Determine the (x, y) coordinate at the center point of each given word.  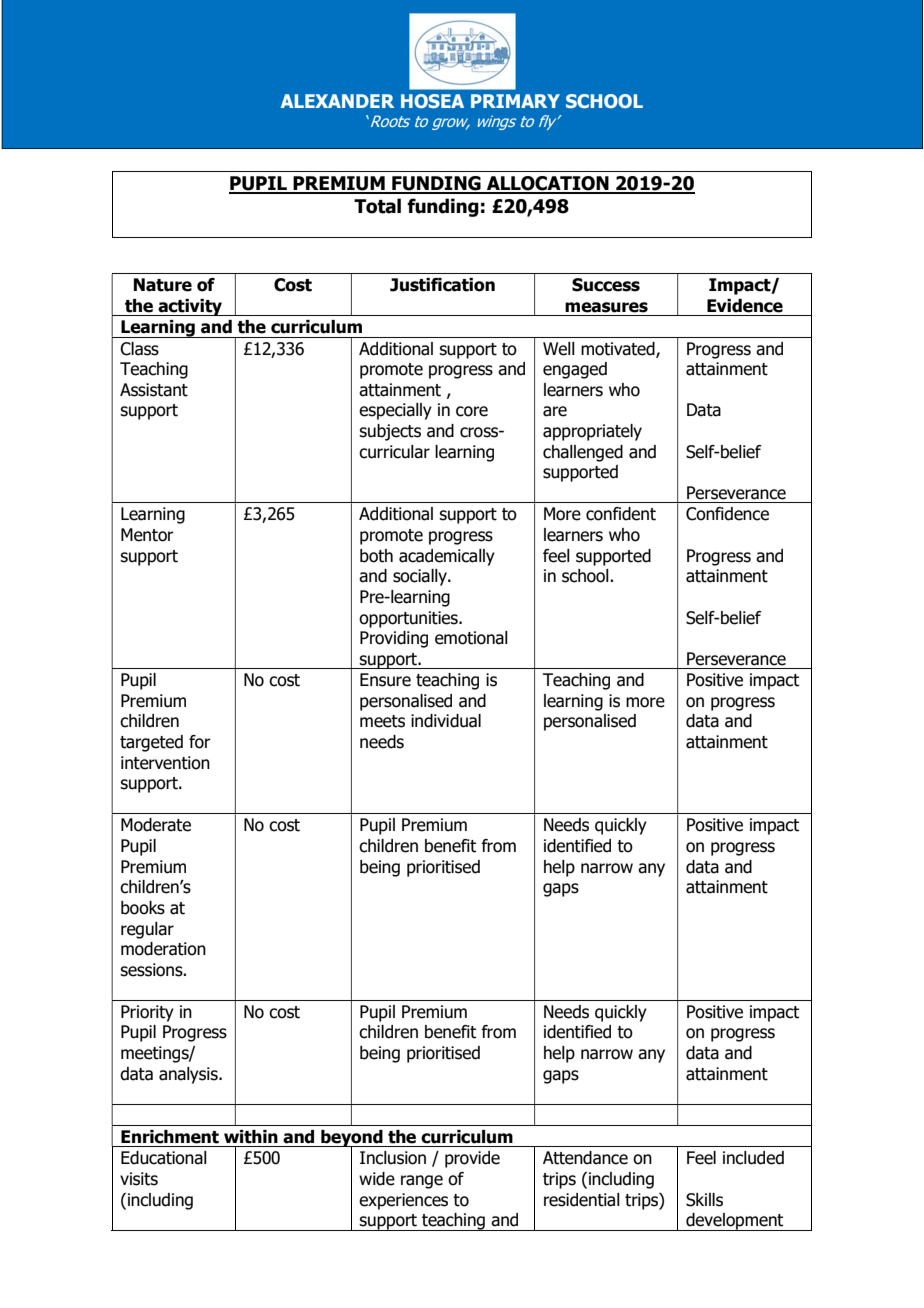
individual (446, 721)
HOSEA (432, 101)
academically (447, 557)
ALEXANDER (337, 101)
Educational (164, 1158)
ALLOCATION (548, 184)
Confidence (727, 514)
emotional (471, 638)
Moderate (156, 825)
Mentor (147, 535)
